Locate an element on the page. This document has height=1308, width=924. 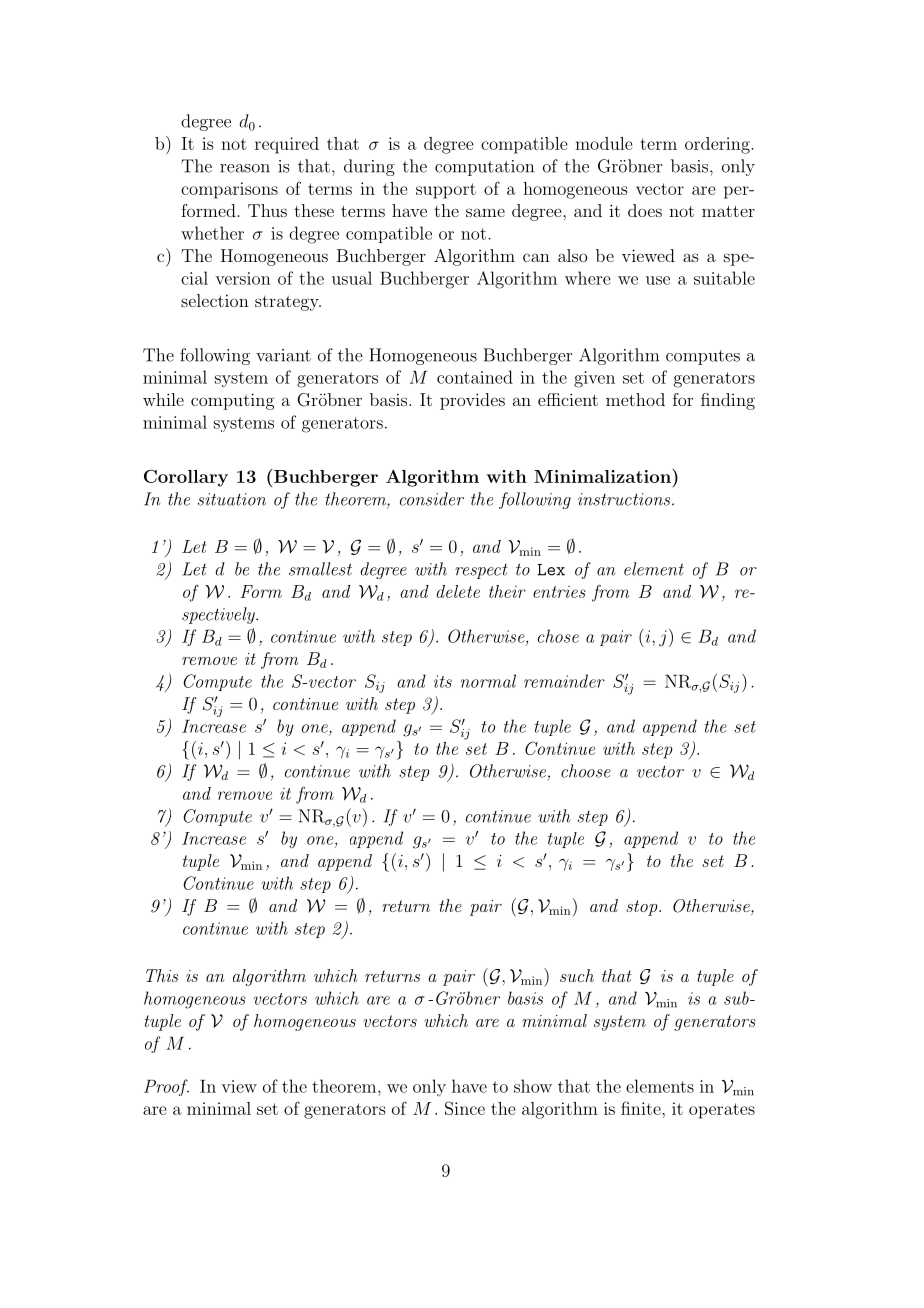
does is located at coordinates (645, 210).
